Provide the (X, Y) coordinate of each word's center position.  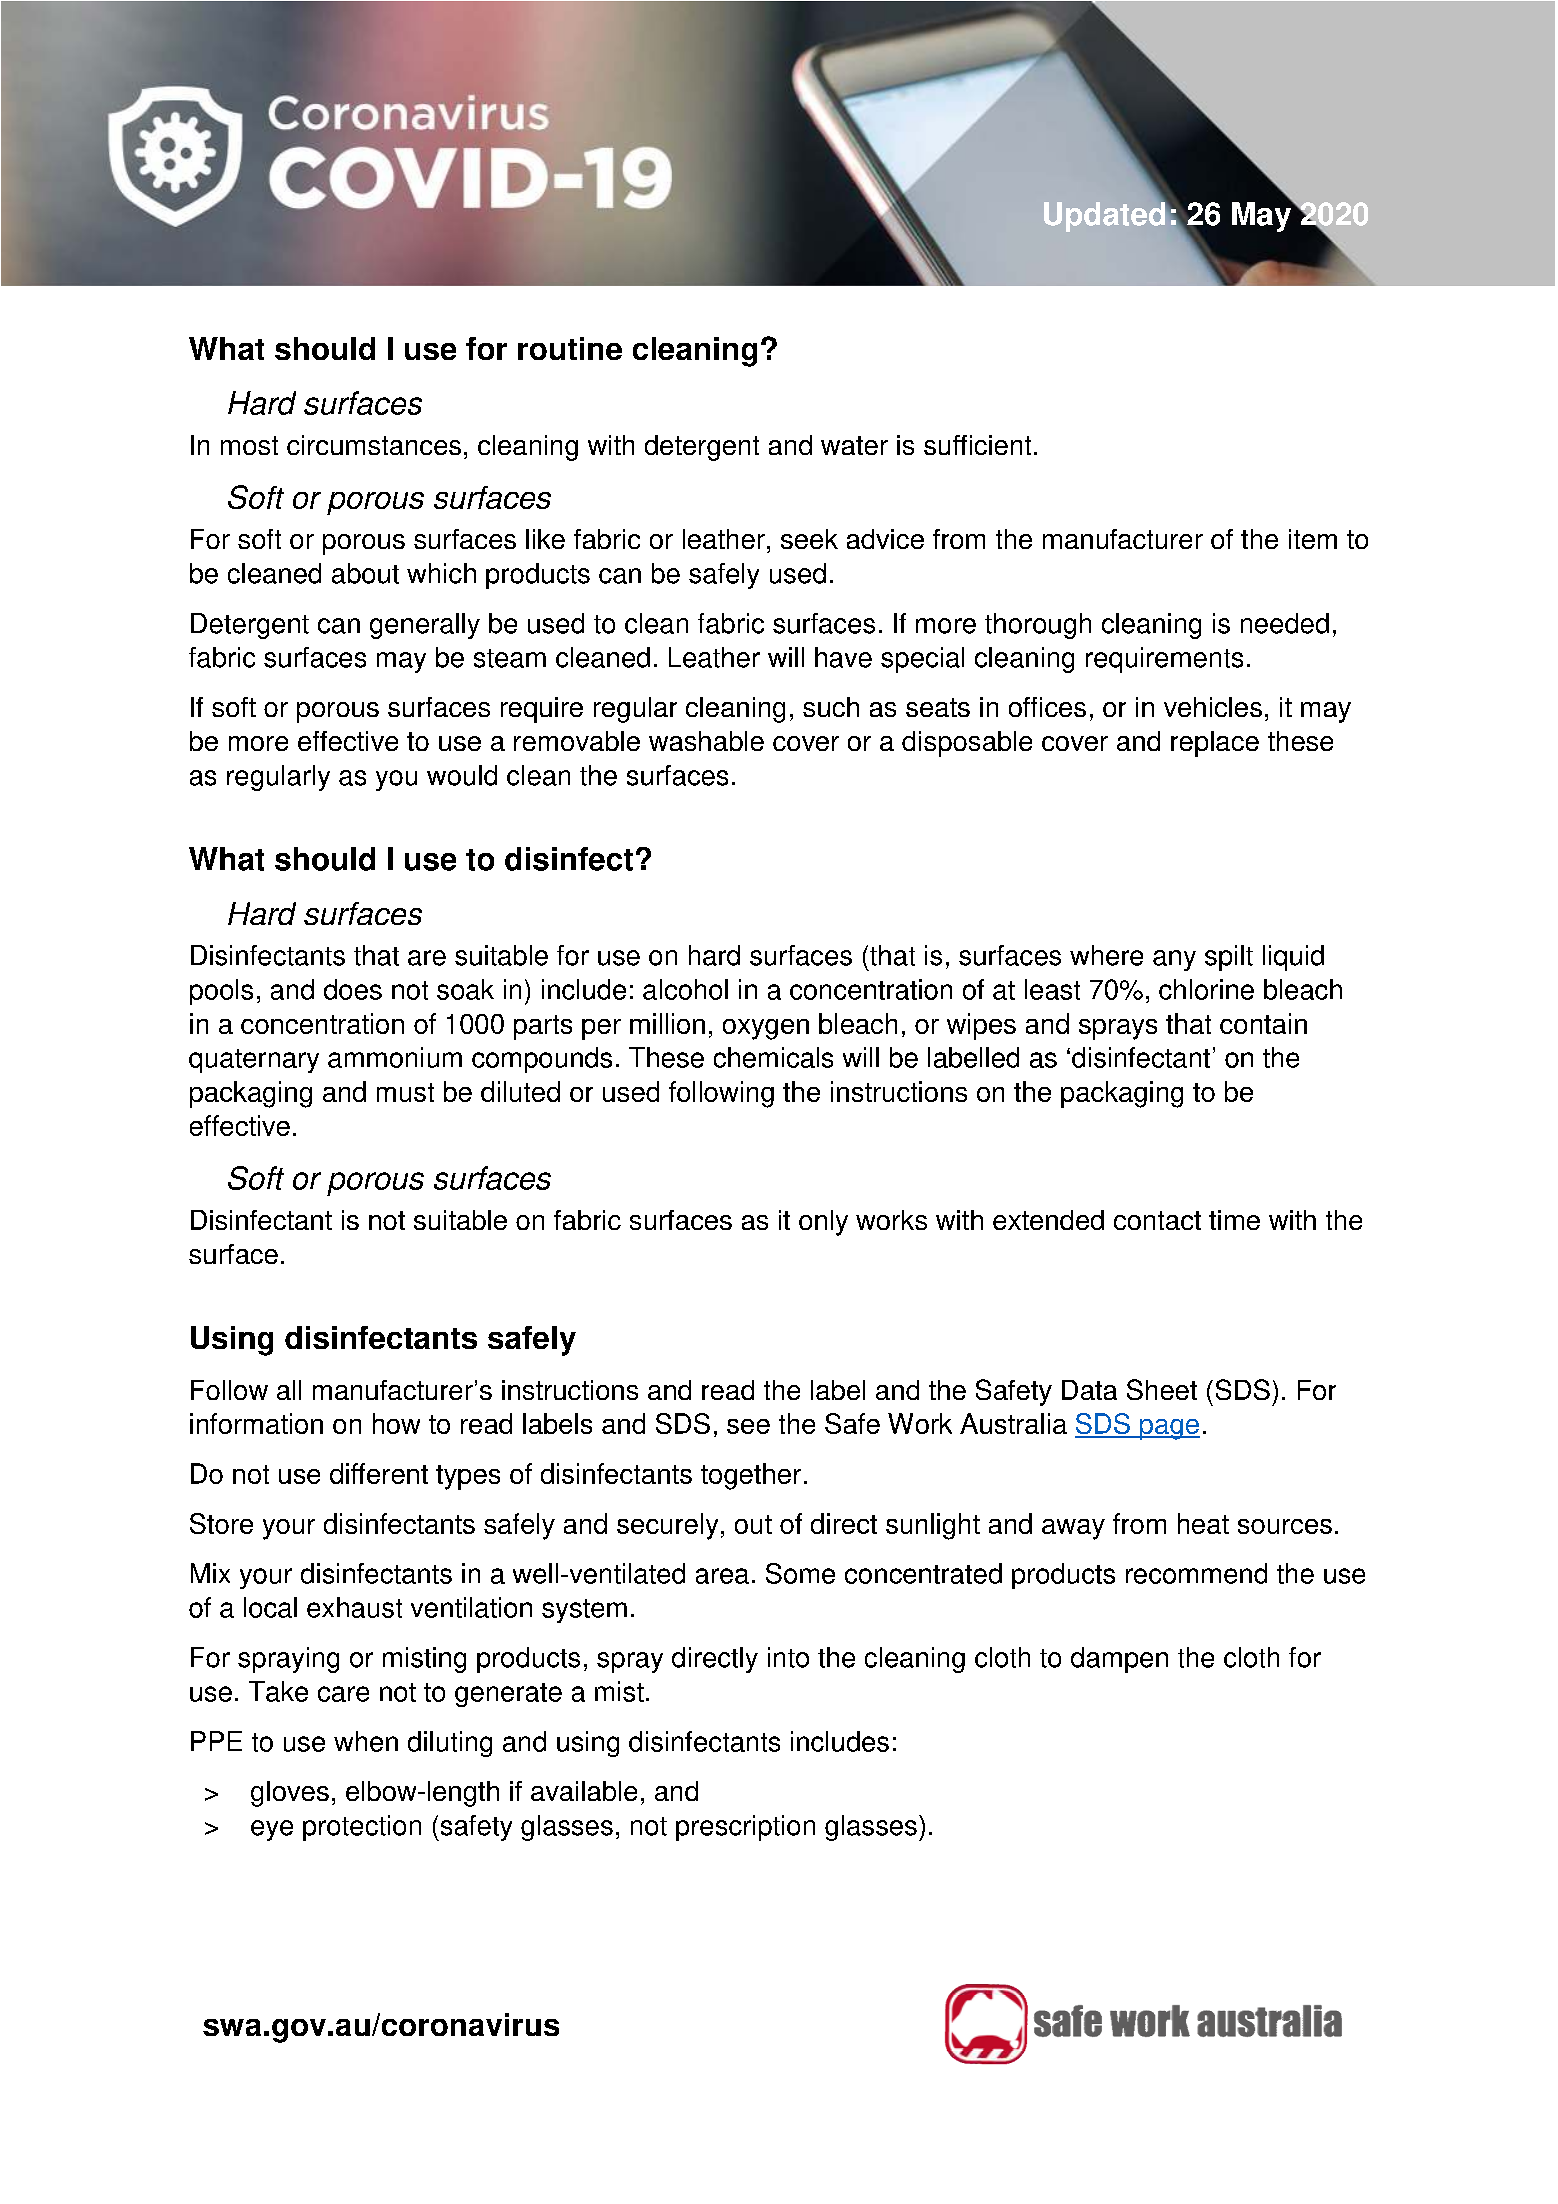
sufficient (977, 445)
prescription (745, 1828)
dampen (1119, 1660)
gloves (290, 1794)
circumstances (374, 445)
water (854, 445)
